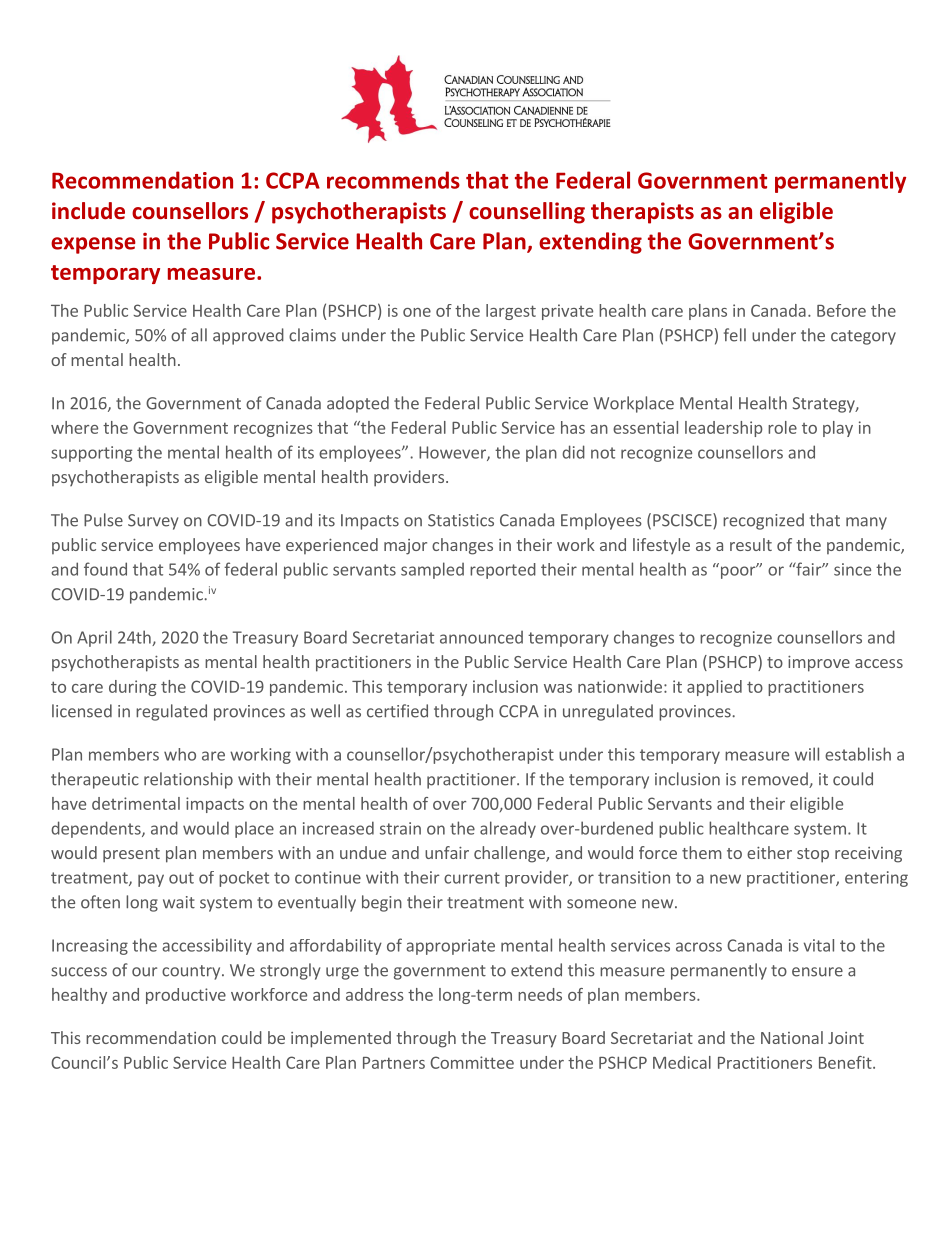 The width and height of the screenshot is (952, 1233). I want to click on certified, so click(397, 711).
